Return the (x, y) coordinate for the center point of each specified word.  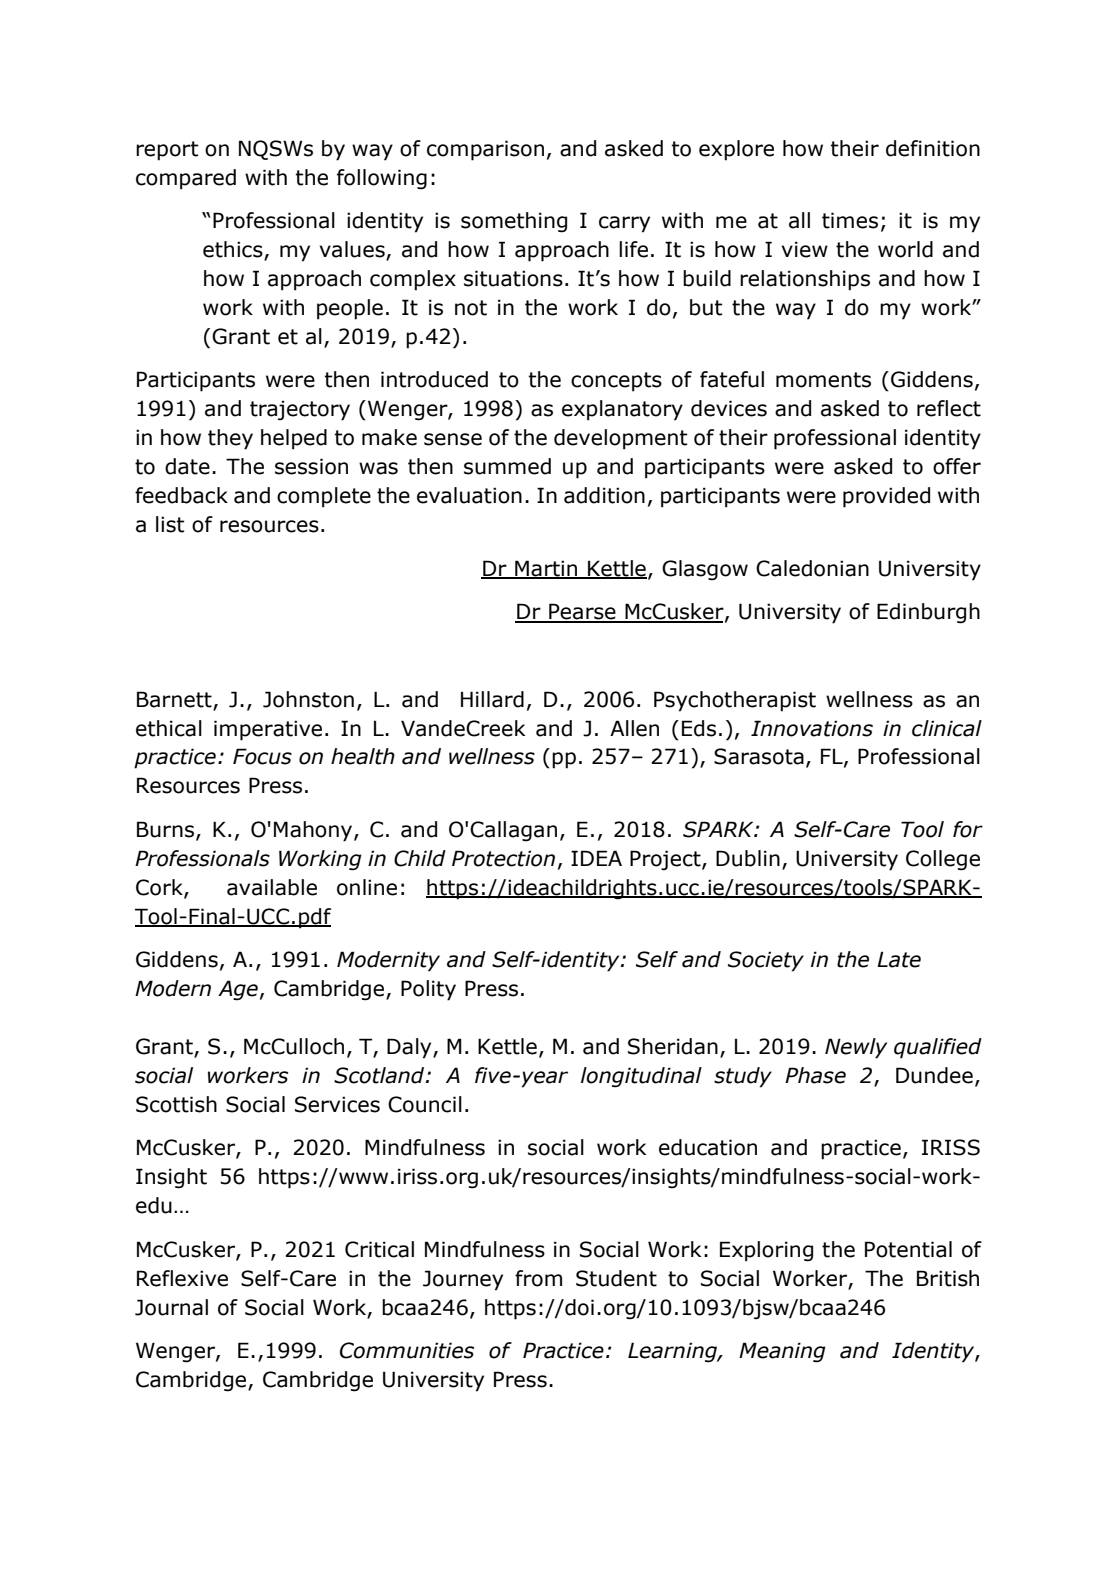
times (850, 220)
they (230, 439)
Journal (171, 1307)
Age (238, 990)
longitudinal (641, 1077)
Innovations (812, 728)
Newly (856, 1048)
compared (186, 179)
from (538, 1278)
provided (886, 497)
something (514, 222)
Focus (262, 756)
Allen (634, 728)
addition (604, 495)
